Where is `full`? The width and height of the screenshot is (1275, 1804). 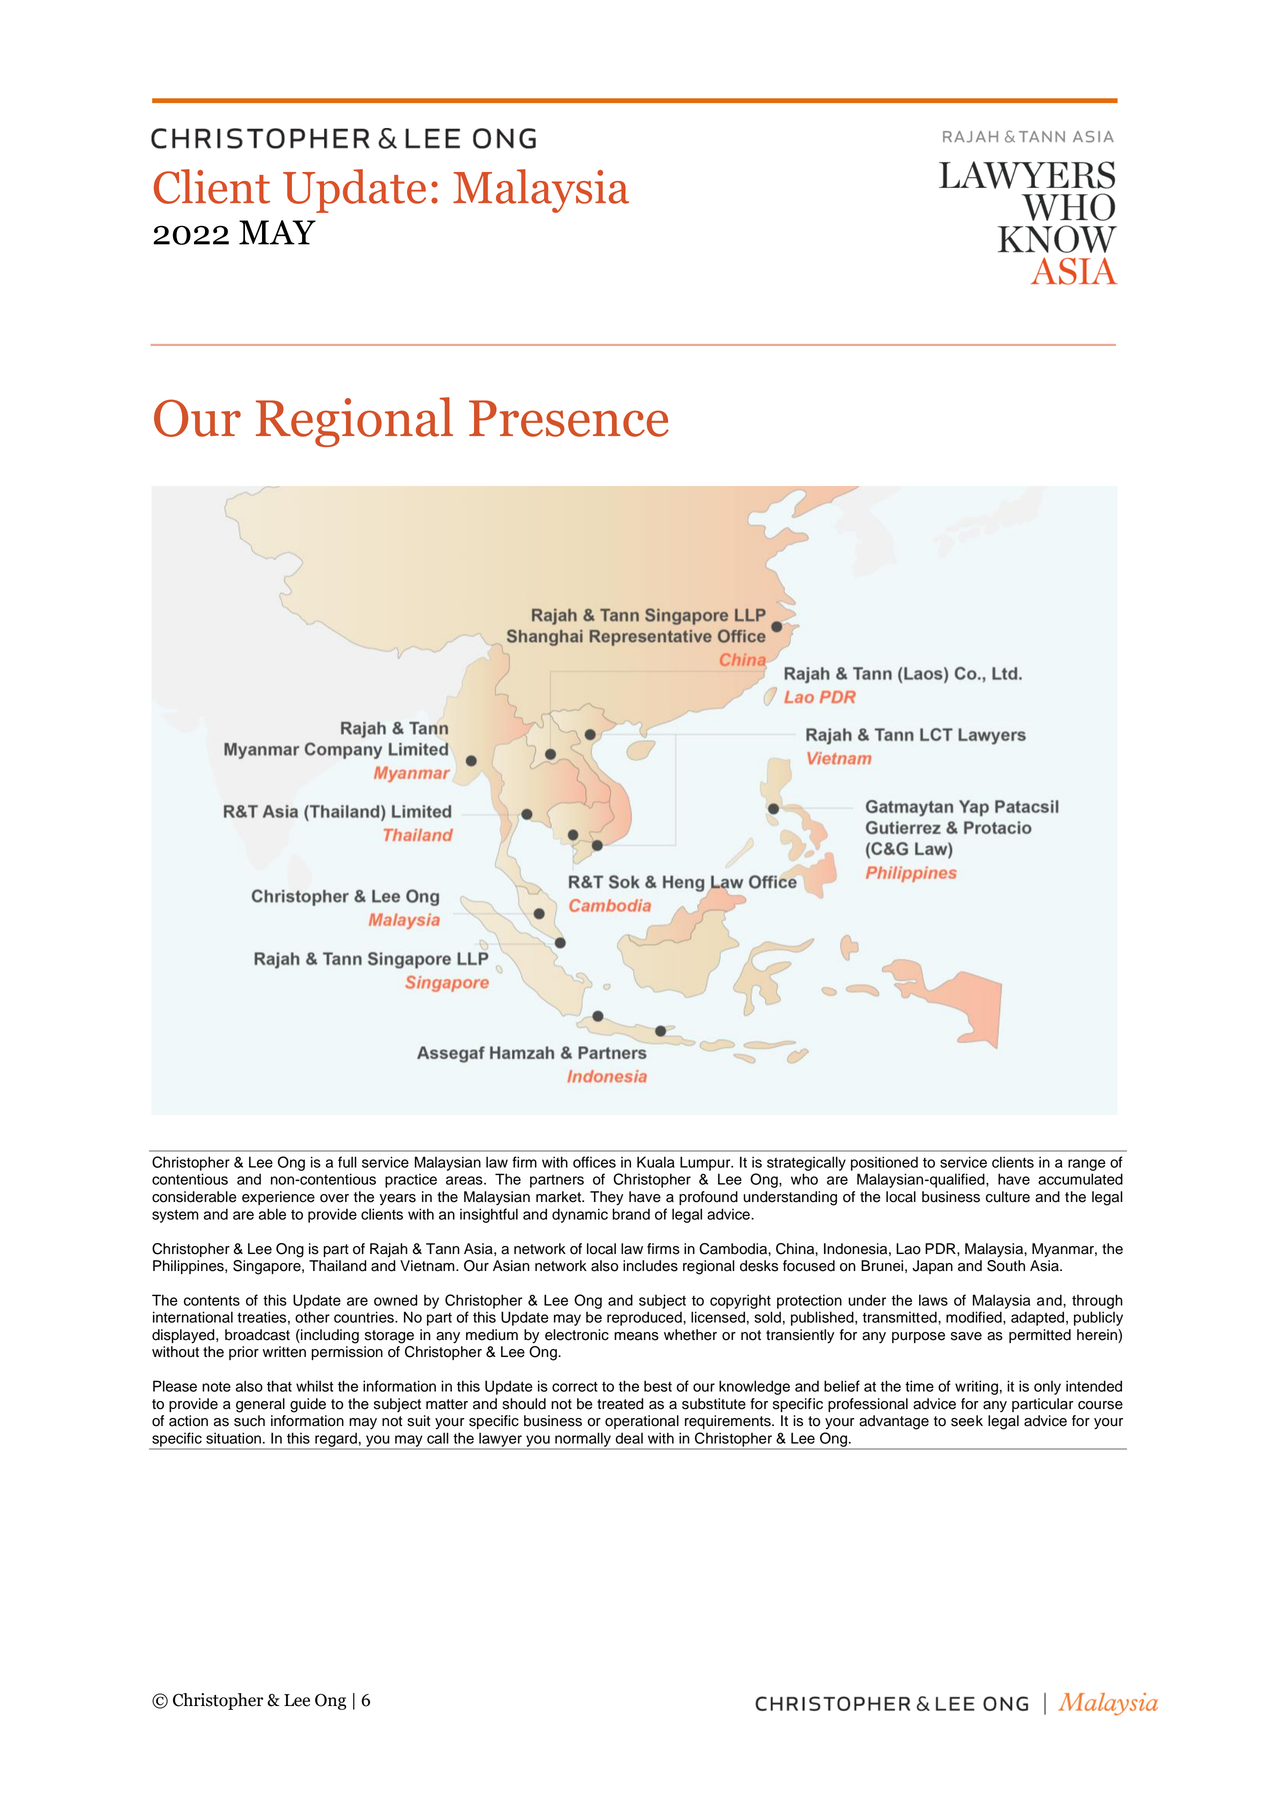
full is located at coordinates (347, 1162).
